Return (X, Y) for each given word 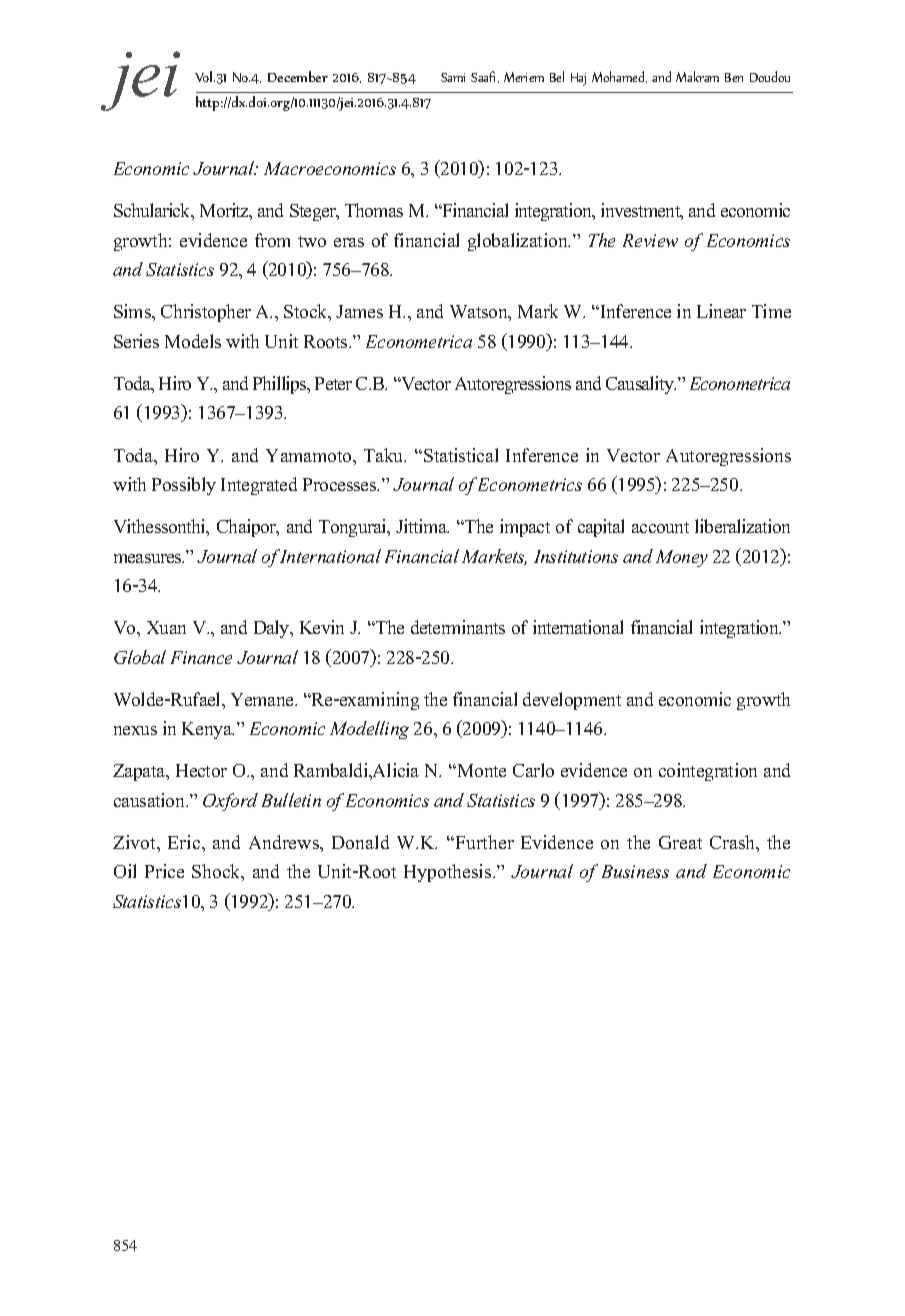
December (298, 76)
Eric (185, 842)
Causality (641, 385)
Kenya (208, 730)
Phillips (281, 385)
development (572, 701)
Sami (453, 77)
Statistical (461, 455)
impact (525, 528)
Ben (734, 77)
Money (682, 558)
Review (650, 240)
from (272, 240)
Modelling (369, 730)
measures (149, 558)
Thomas (374, 210)
